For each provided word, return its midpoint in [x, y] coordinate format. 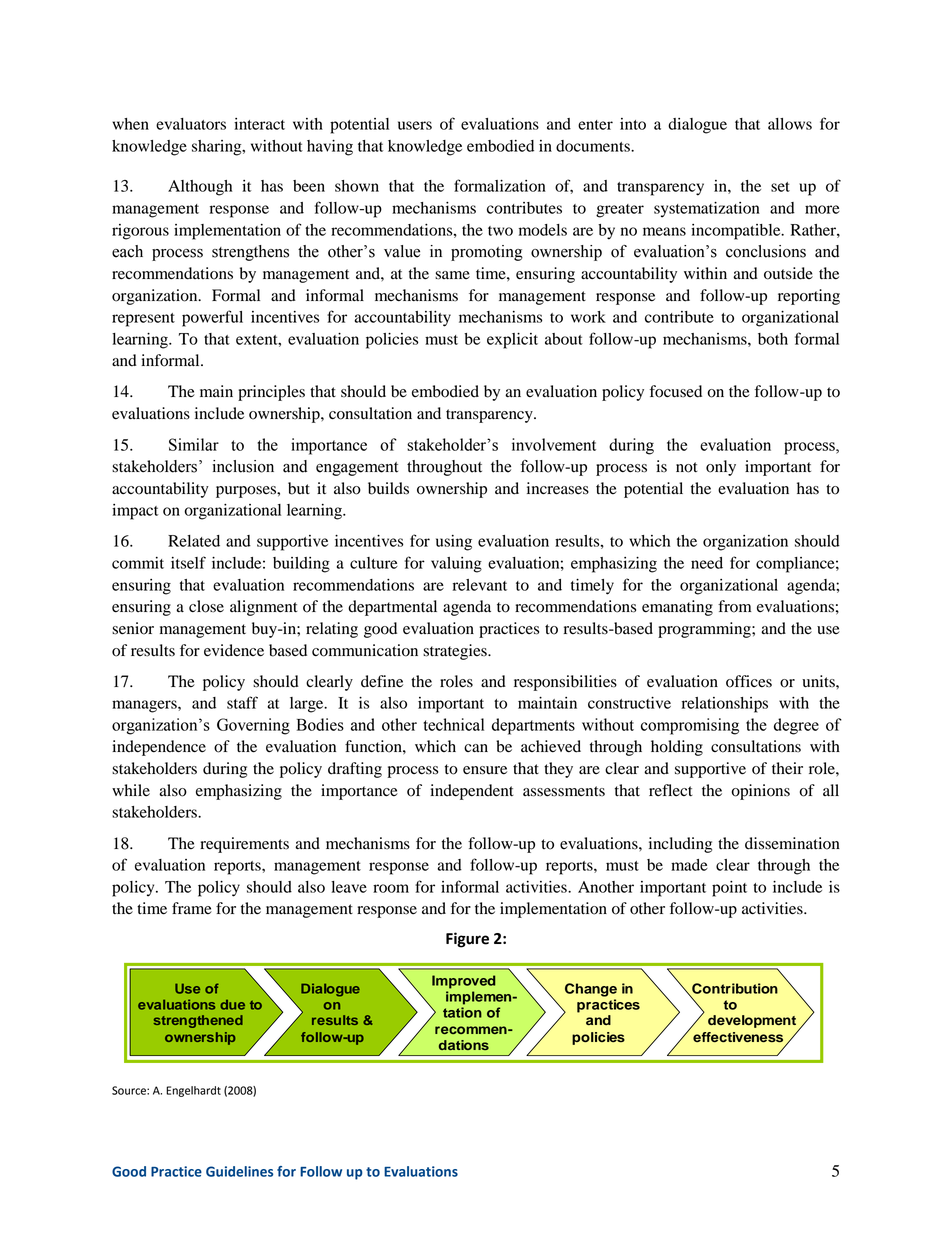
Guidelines [239, 1171]
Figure [467, 940]
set [780, 187]
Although [200, 188]
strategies [456, 652]
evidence [234, 650]
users [415, 125]
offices [749, 681]
